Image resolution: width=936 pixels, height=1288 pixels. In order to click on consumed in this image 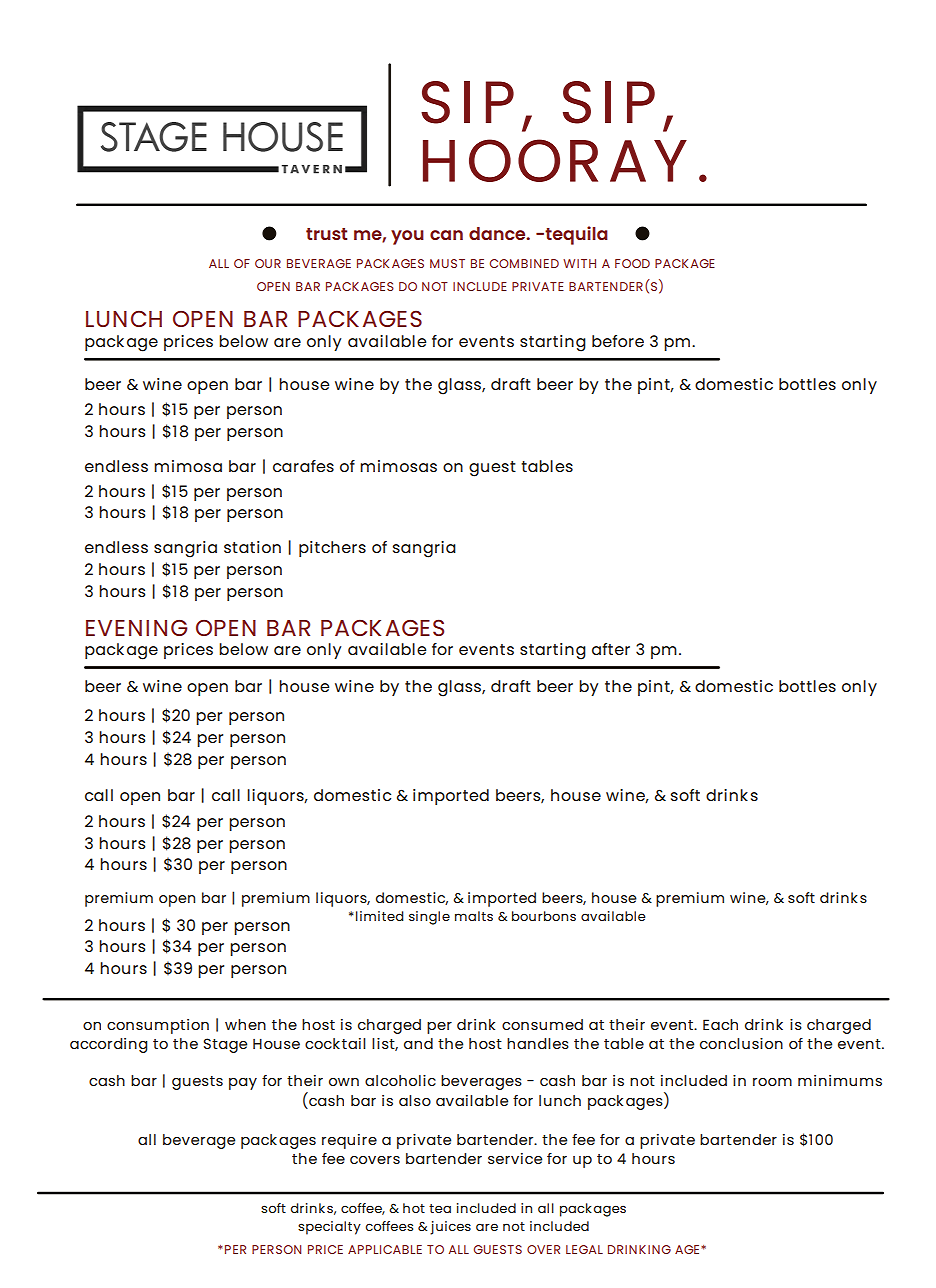, I will do `click(542, 1024)`.
